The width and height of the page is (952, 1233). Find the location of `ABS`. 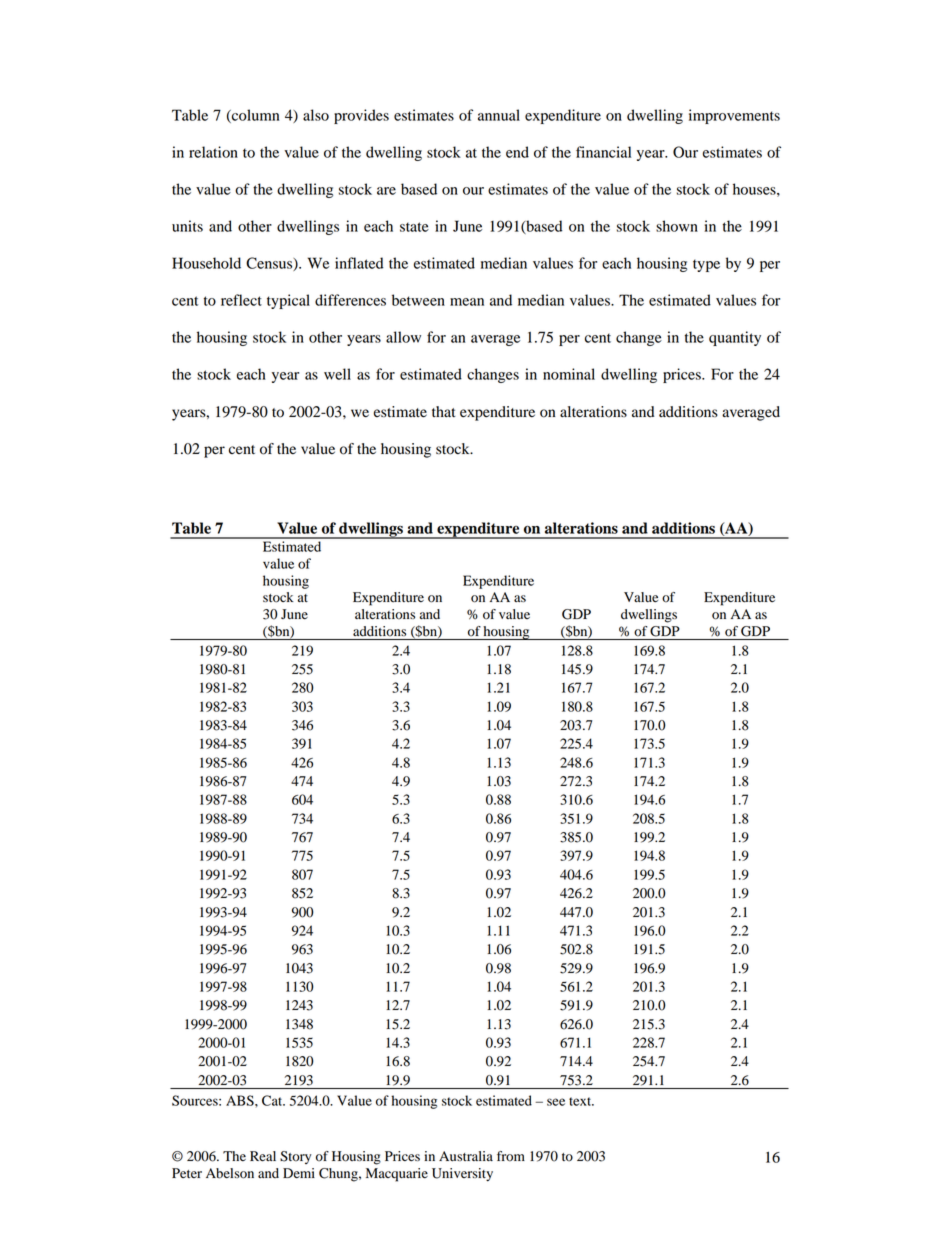

ABS is located at coordinates (241, 1100).
